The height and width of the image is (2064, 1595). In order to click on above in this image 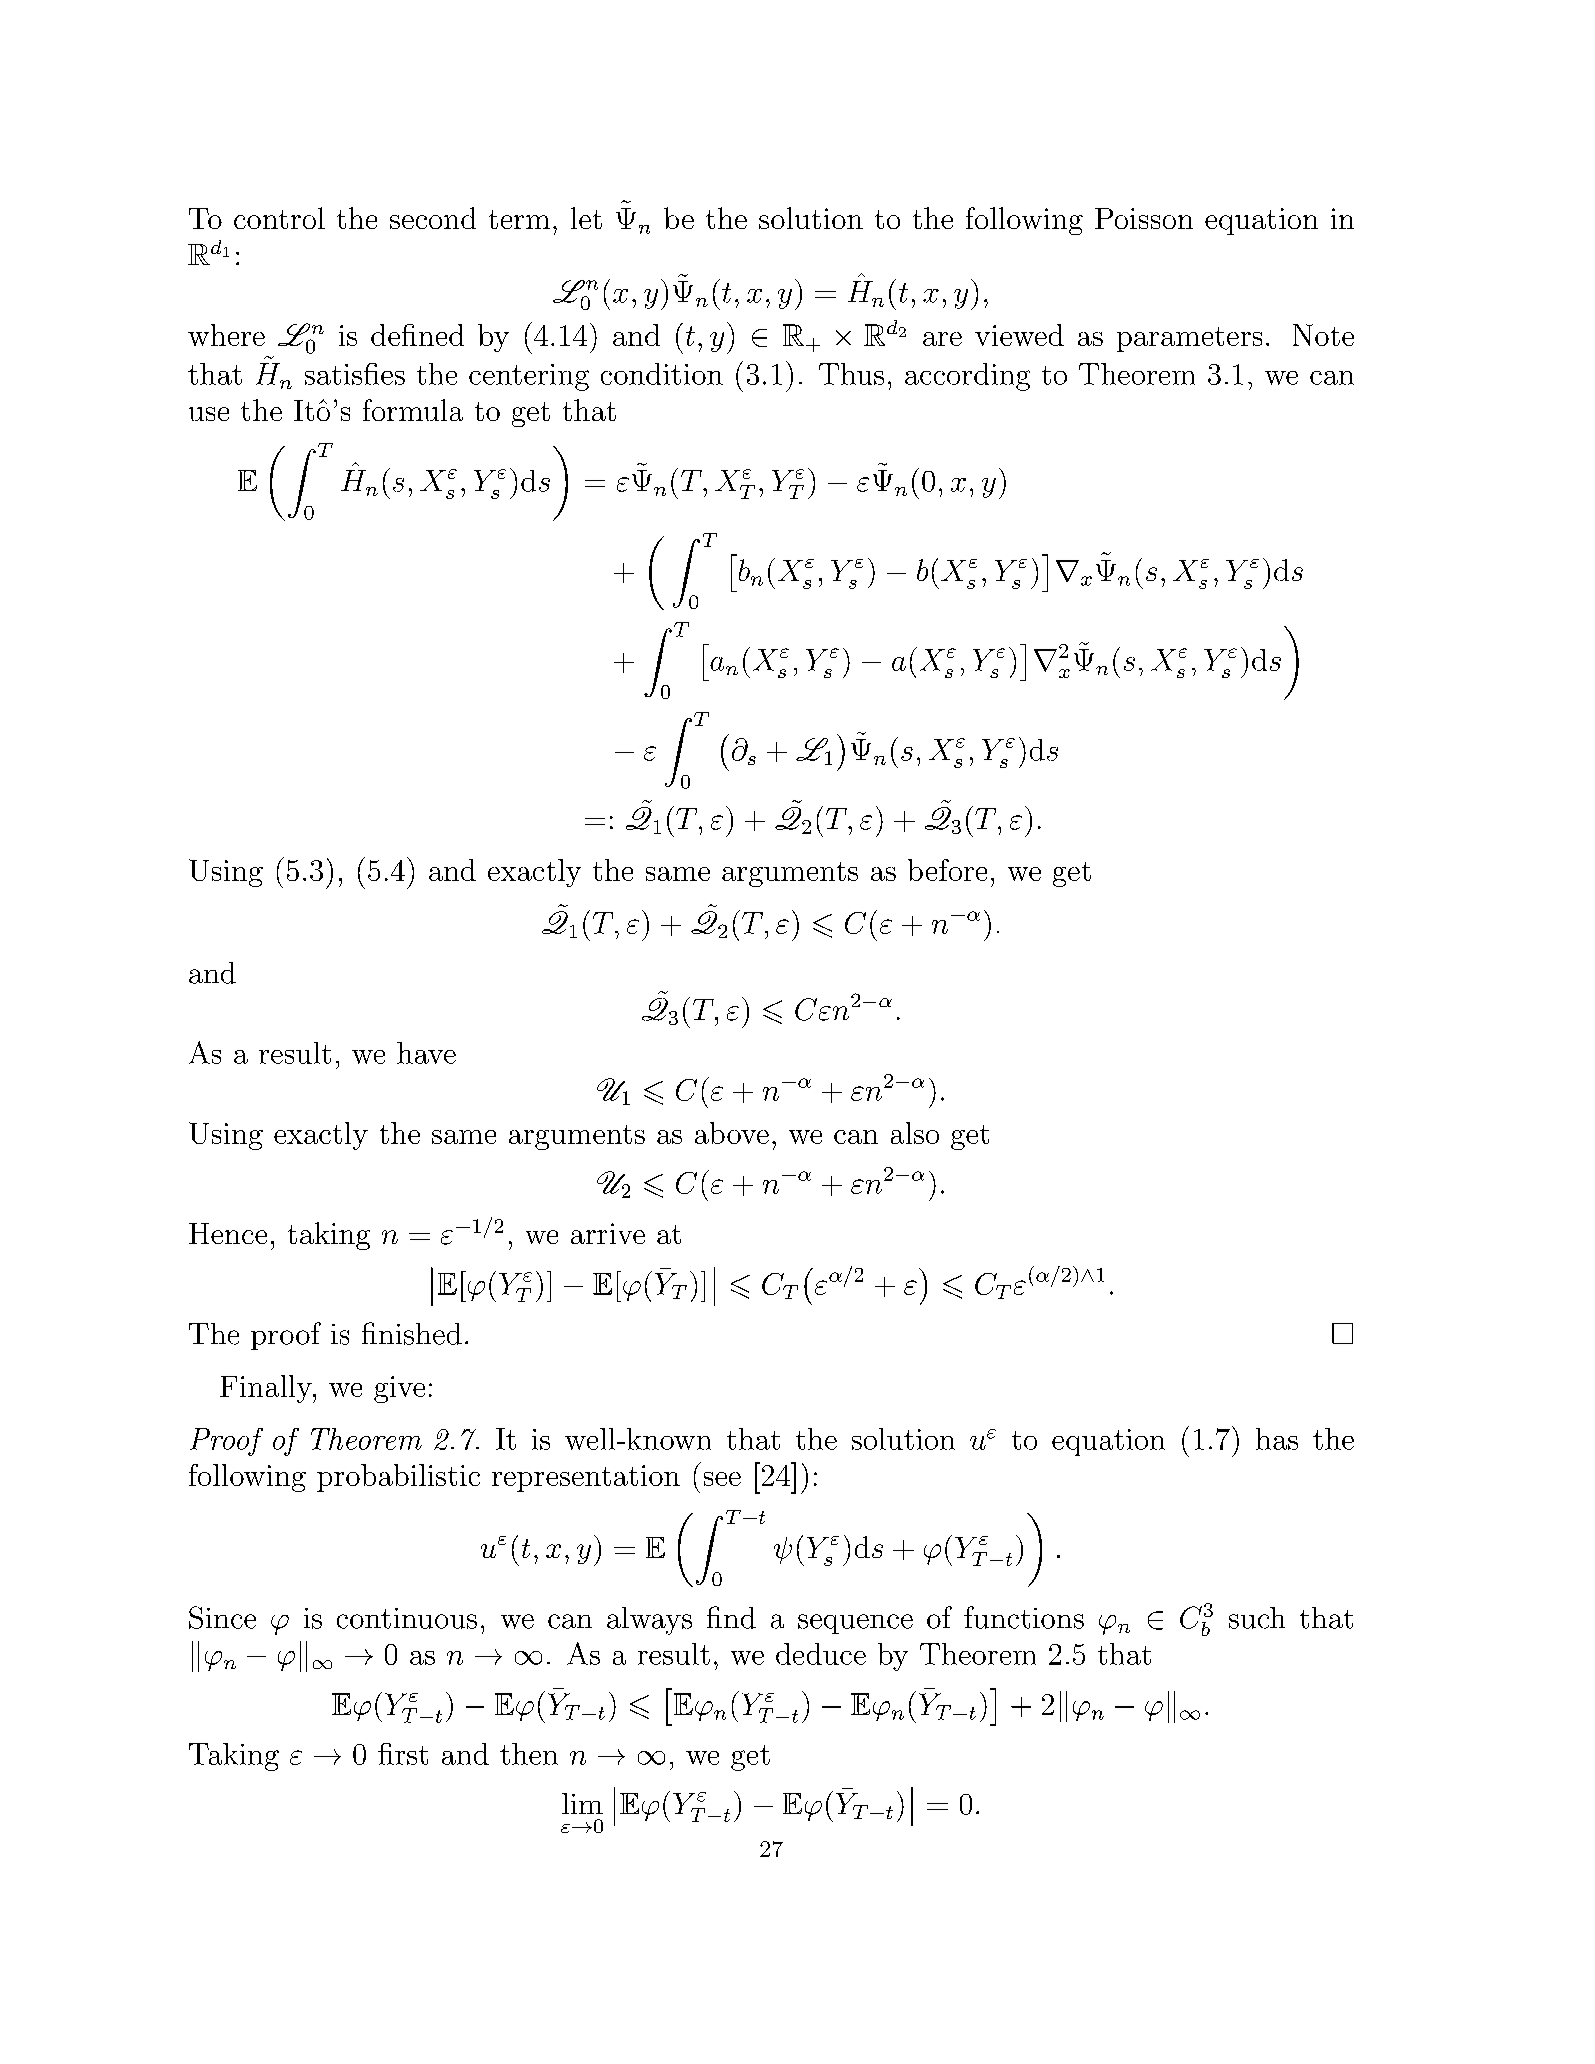, I will do `click(732, 1133)`.
